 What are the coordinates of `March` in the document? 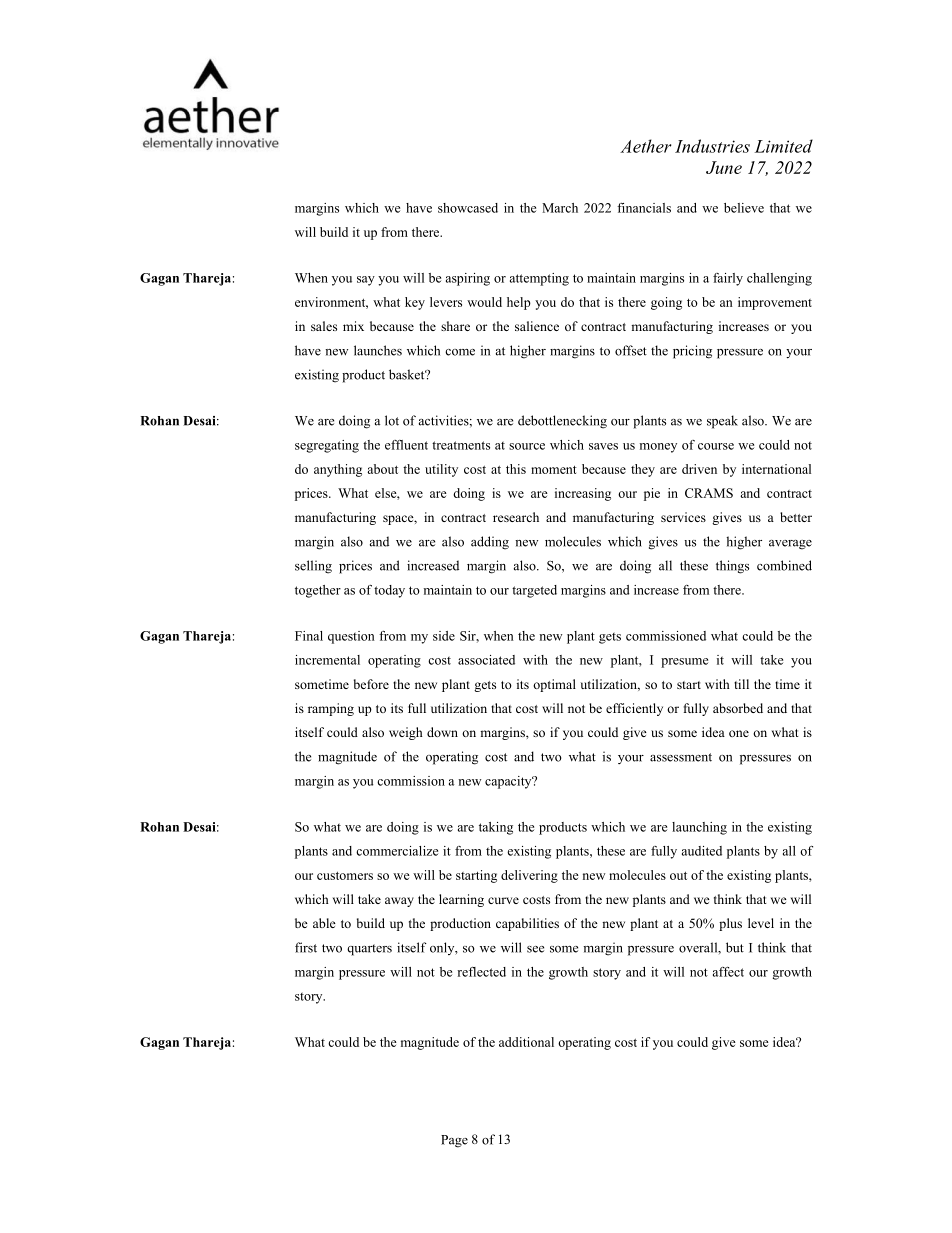 It's located at (560, 208).
